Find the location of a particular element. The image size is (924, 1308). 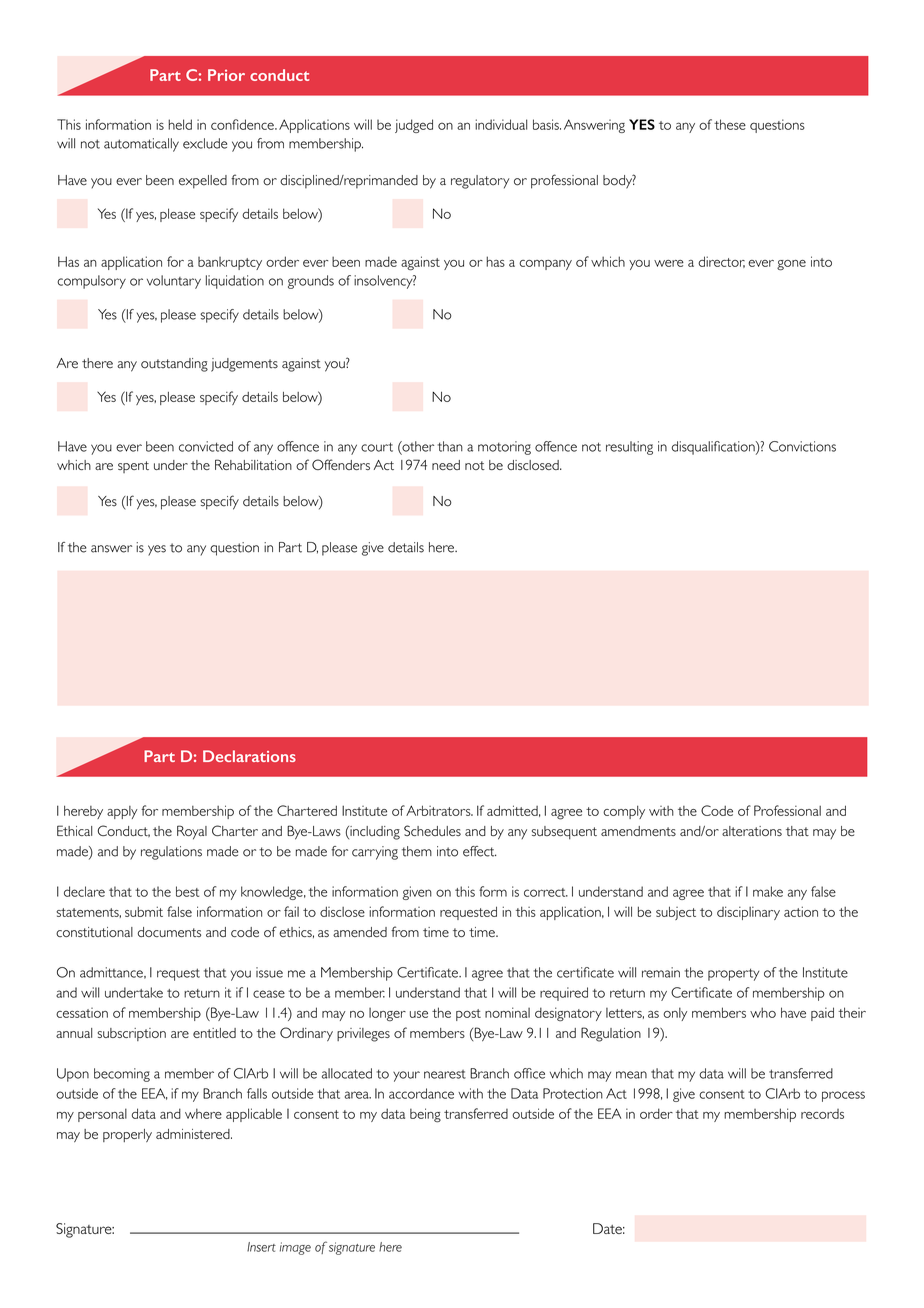

Convictions is located at coordinates (802, 446).
